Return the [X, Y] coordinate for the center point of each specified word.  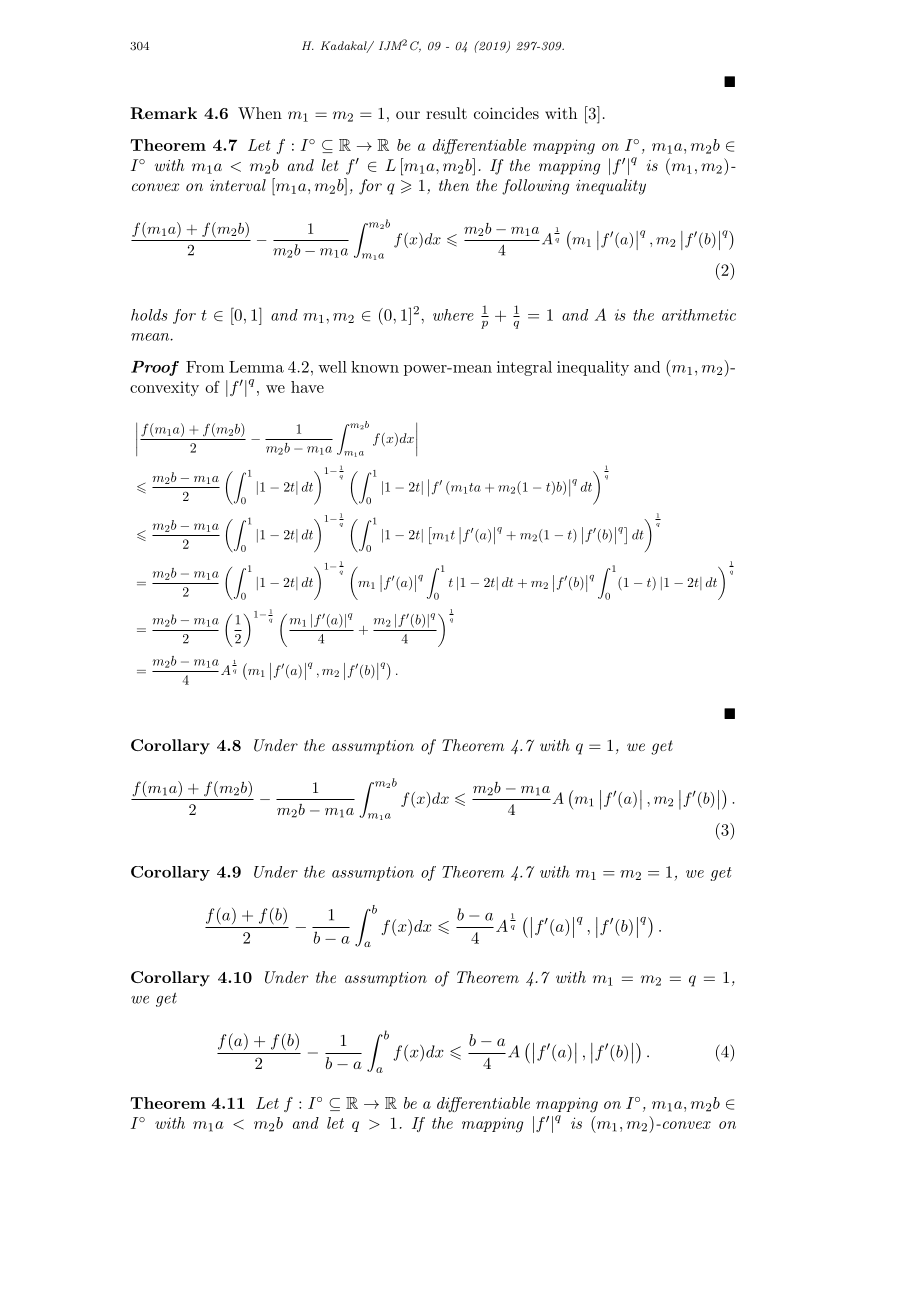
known [375, 367]
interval [238, 185]
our [408, 115]
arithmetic [699, 315]
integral [524, 368]
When [260, 113]
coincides [506, 113]
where [453, 315]
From [205, 367]
